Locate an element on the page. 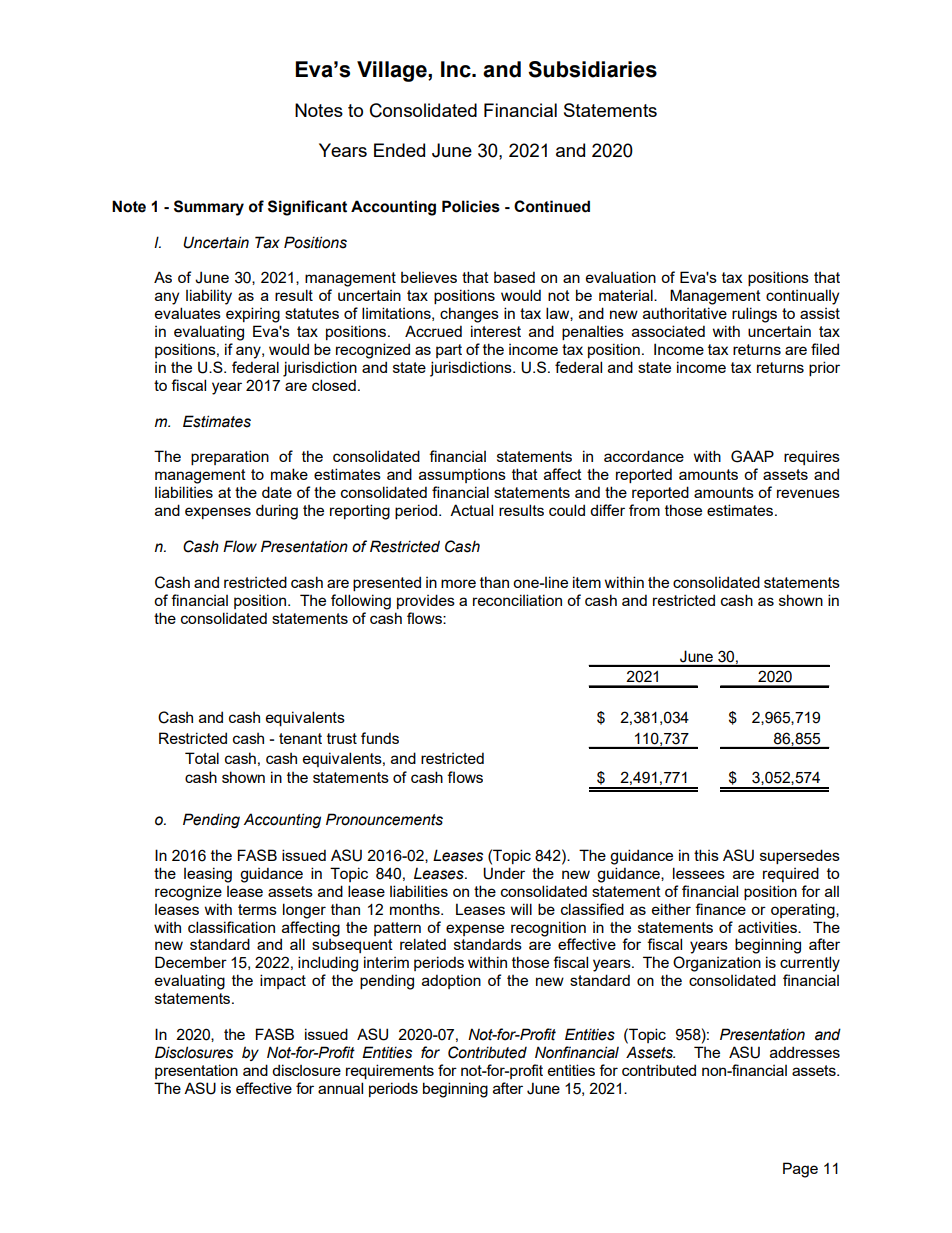 The width and height of the image is (952, 1233). Subsidiaries is located at coordinates (592, 69).
